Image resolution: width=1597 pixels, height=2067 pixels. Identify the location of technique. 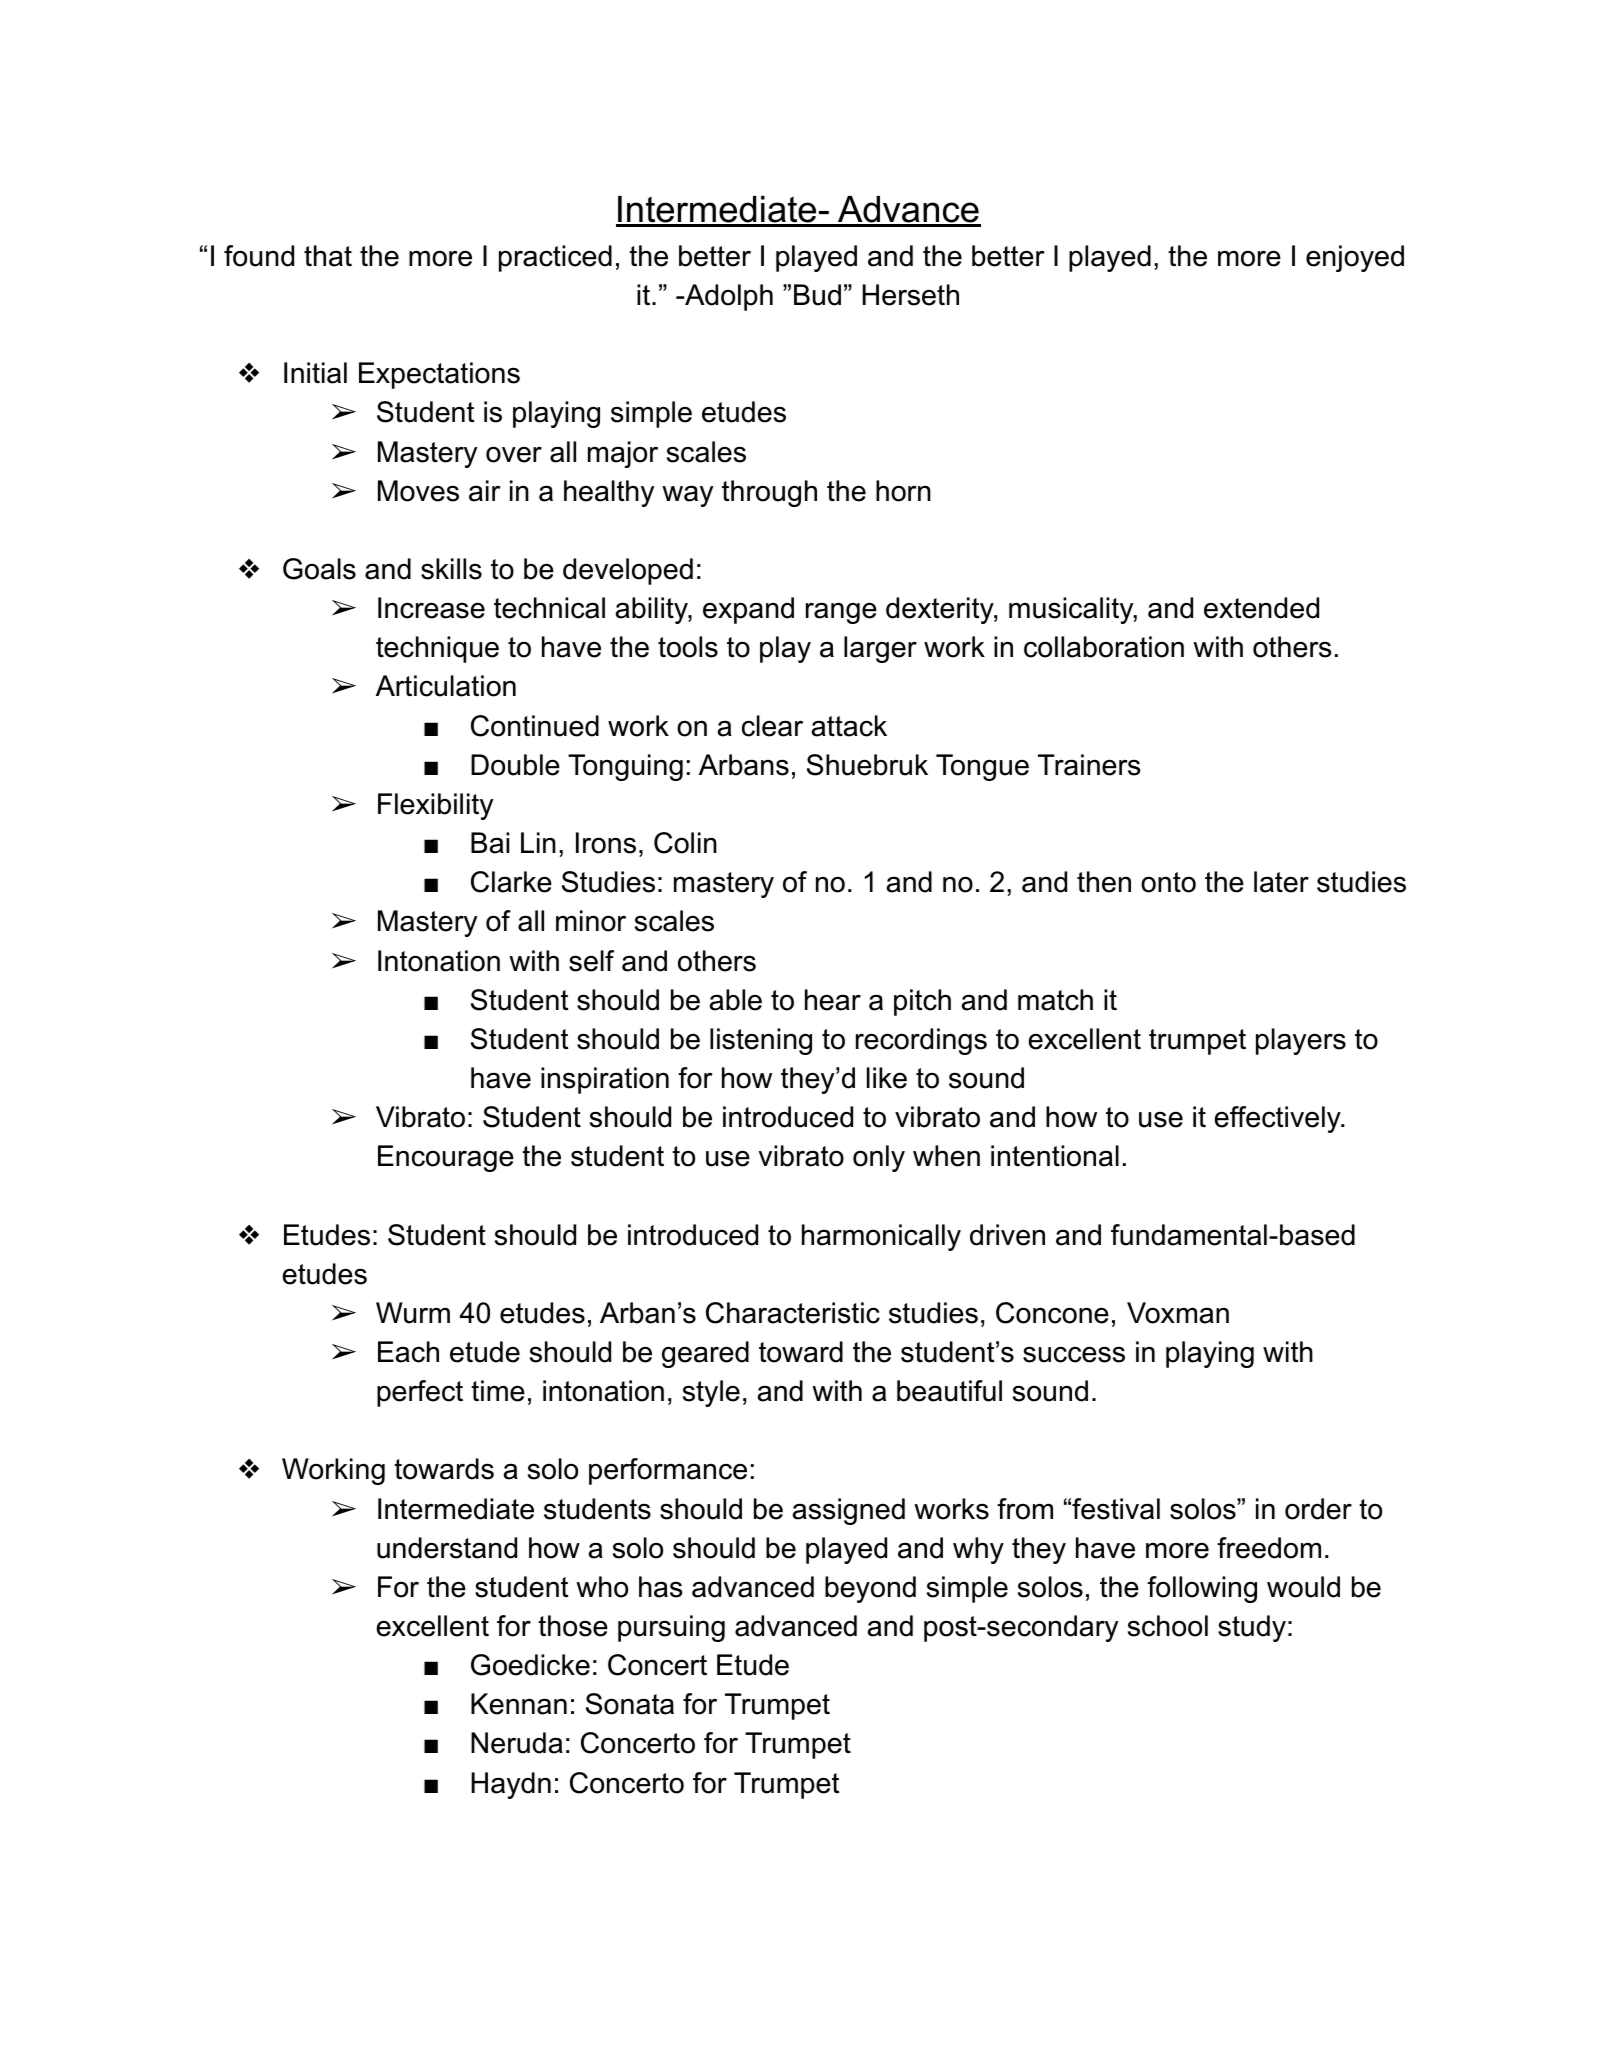
(437, 649).
